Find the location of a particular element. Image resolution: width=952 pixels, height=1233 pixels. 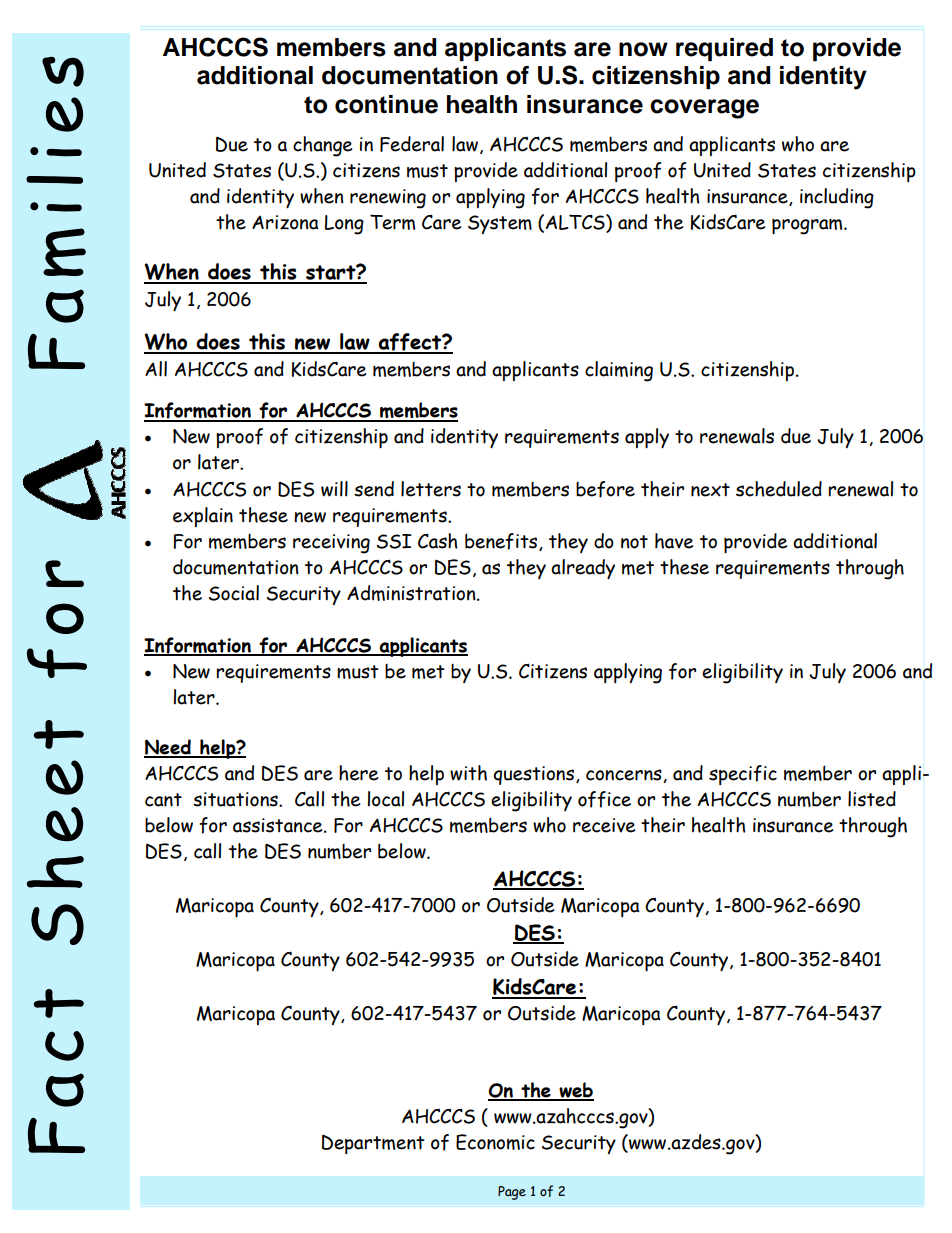

receive is located at coordinates (604, 825).
